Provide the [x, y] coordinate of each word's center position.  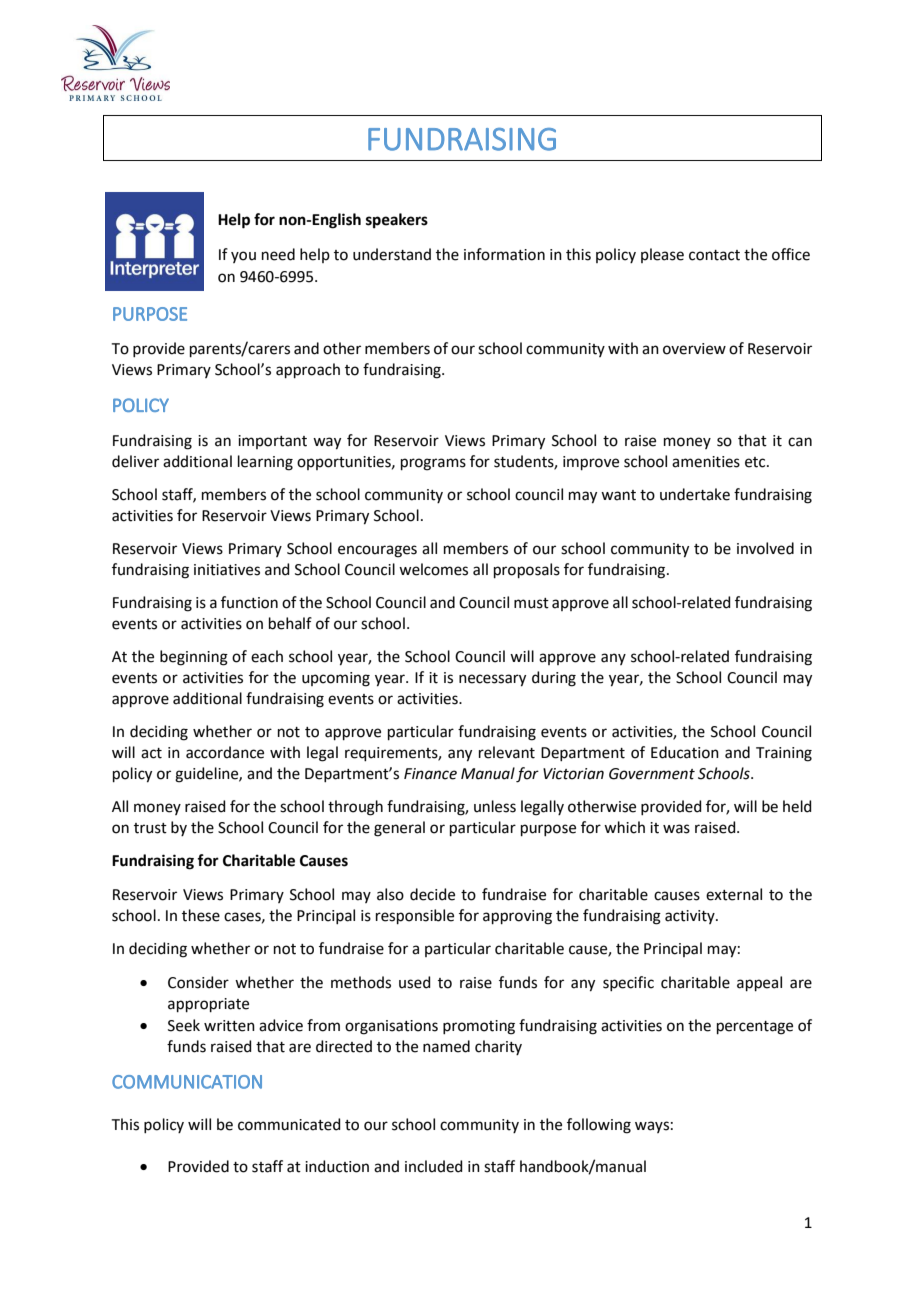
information [504, 254]
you [243, 257]
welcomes [433, 569]
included [434, 1166]
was [676, 829]
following [599, 1126]
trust [150, 828]
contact [714, 255]
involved [765, 548]
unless [495, 806]
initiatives [227, 570]
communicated [289, 1124]
